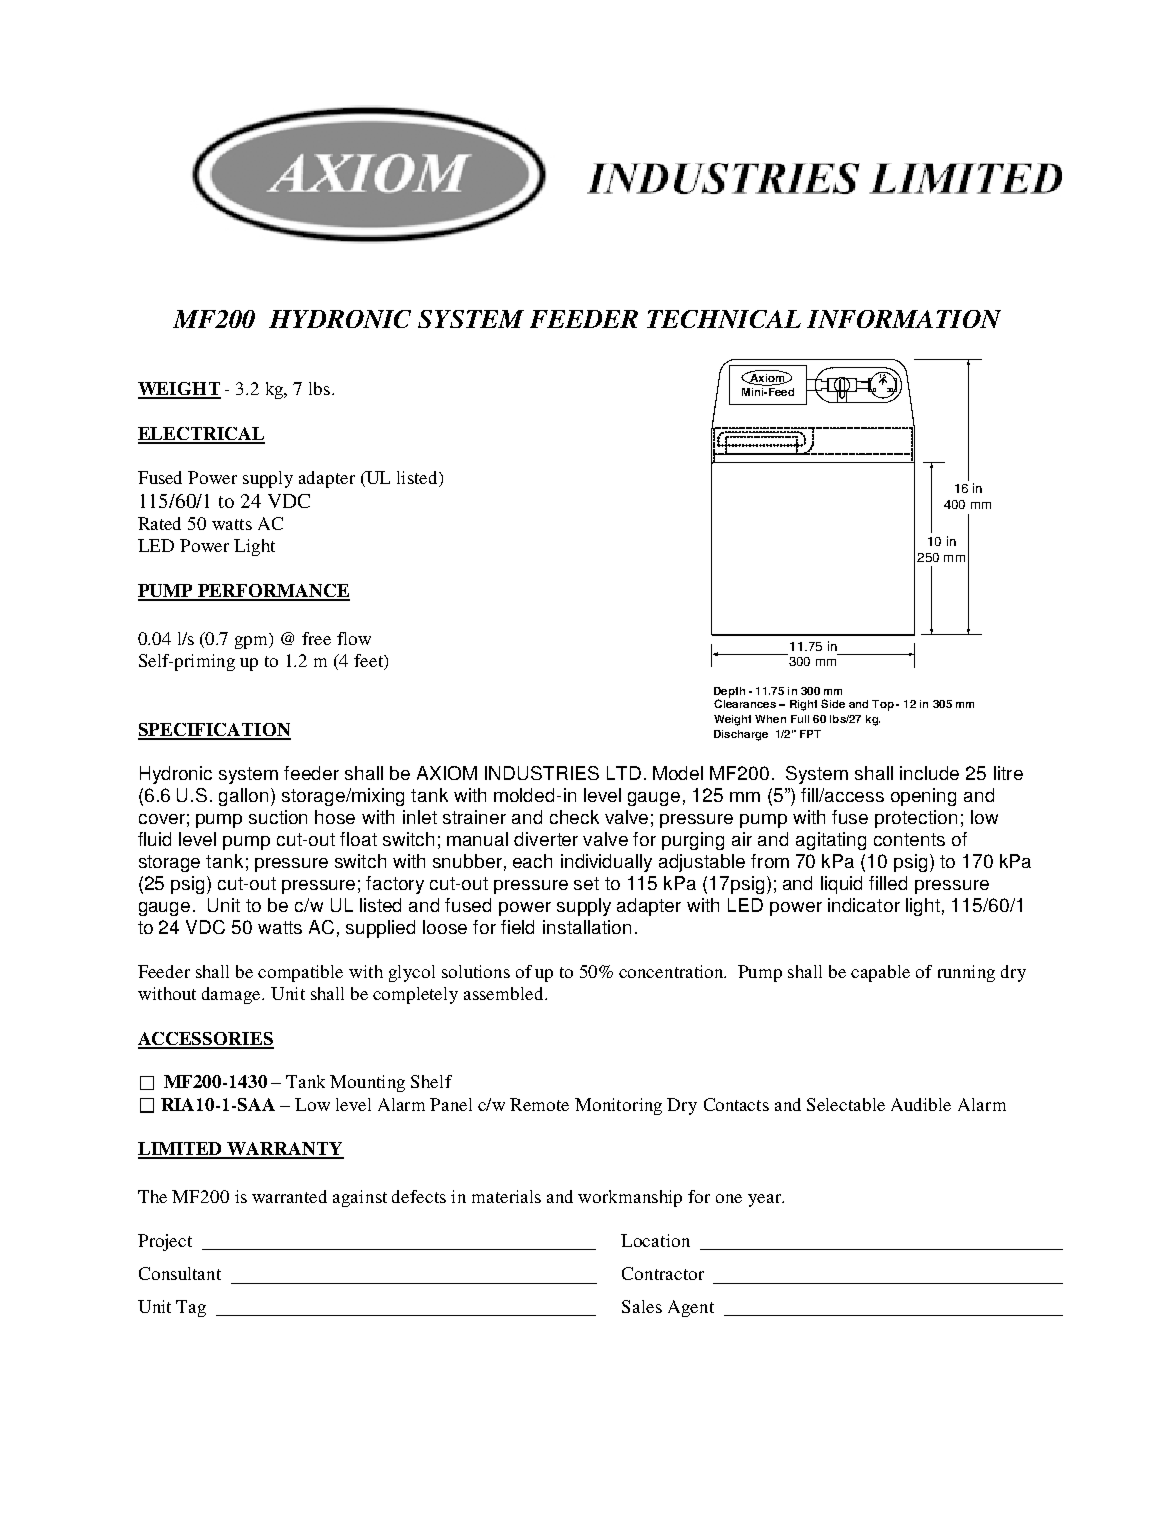  I want to click on protection, so click(916, 819).
